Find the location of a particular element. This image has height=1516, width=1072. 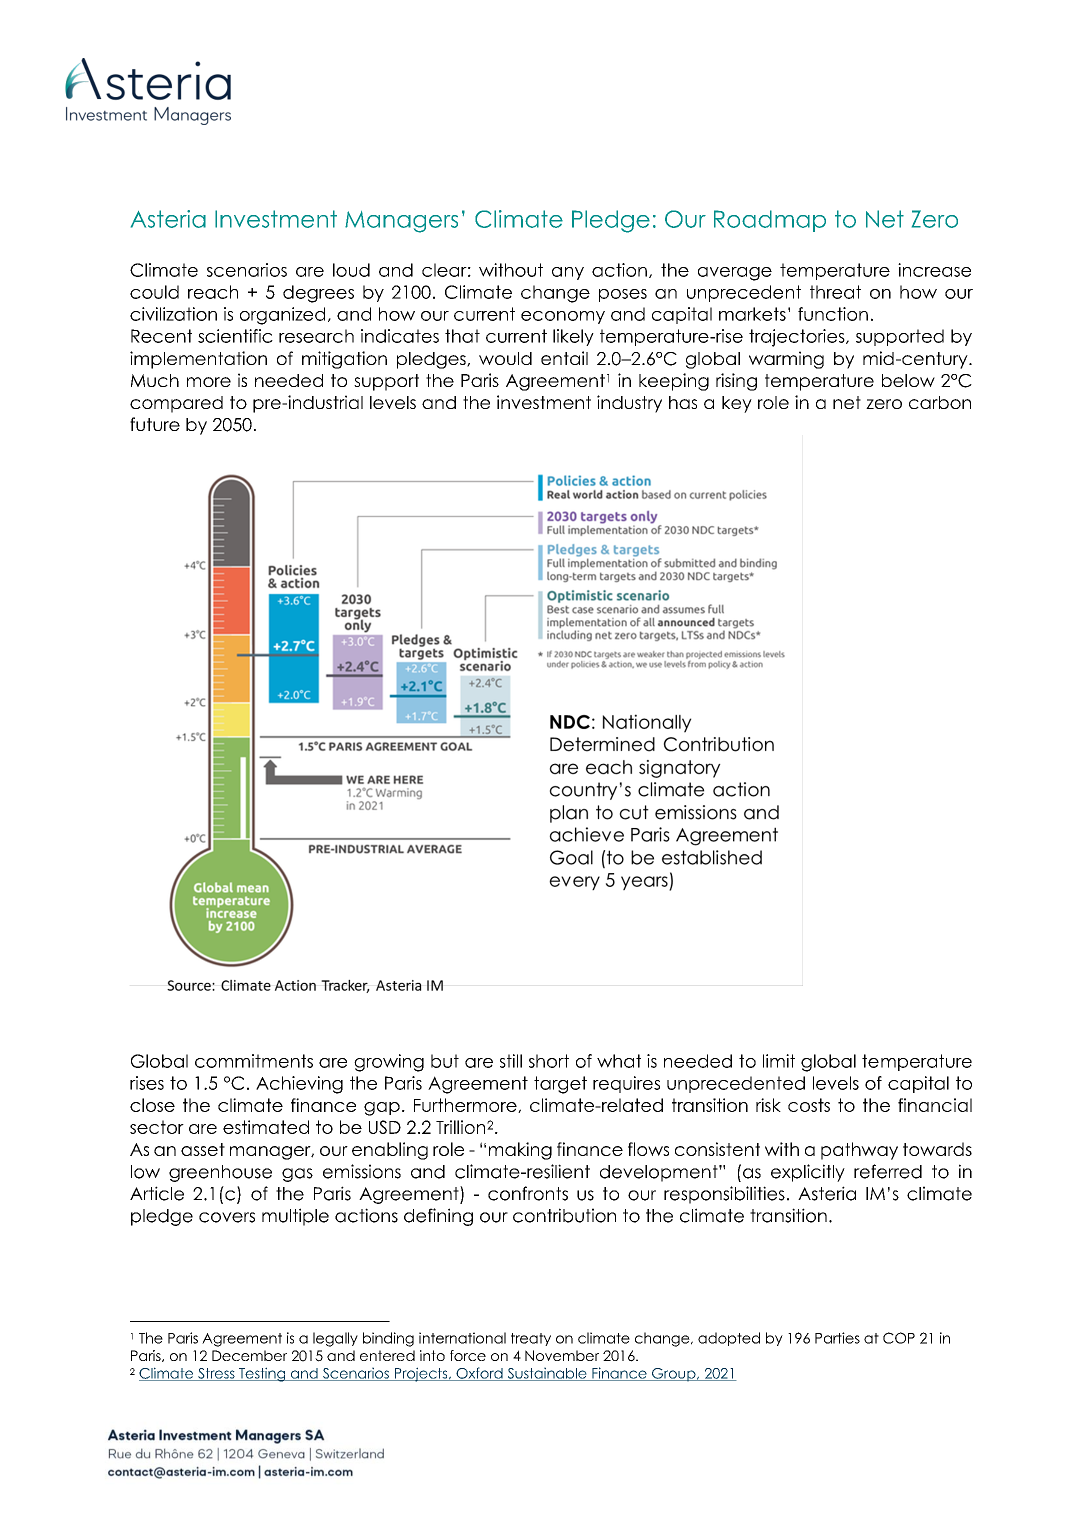

any is located at coordinates (568, 273).
